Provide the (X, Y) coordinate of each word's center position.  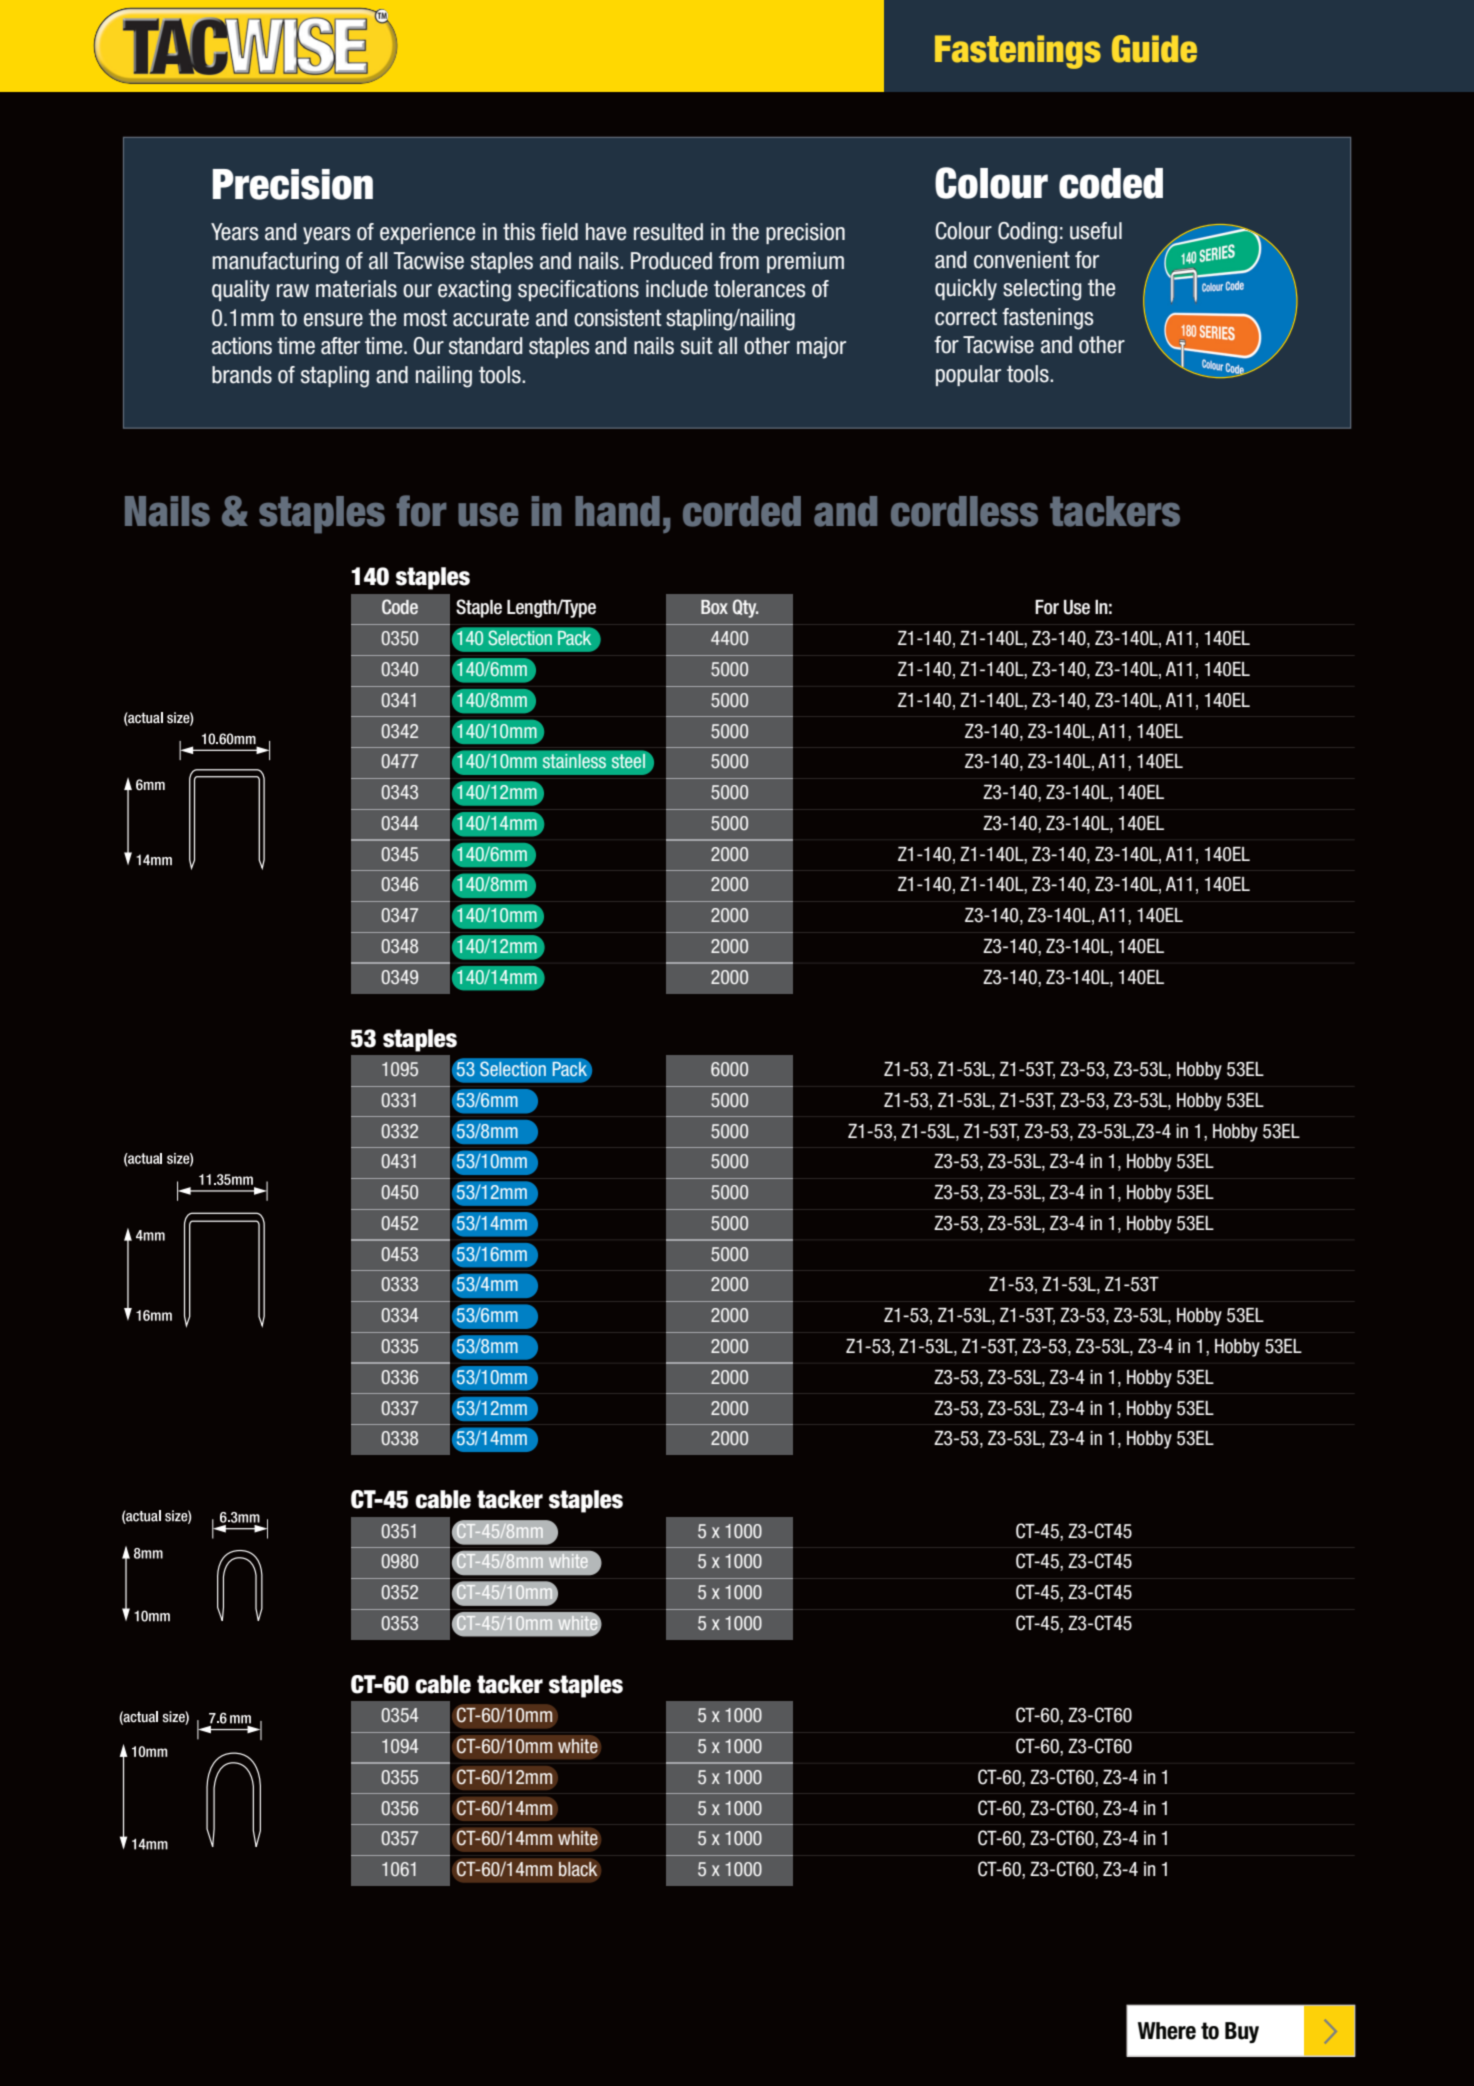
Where (1167, 2031)
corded (742, 511)
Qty (745, 608)
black (578, 1869)
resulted (668, 232)
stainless (574, 761)
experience (427, 233)
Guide (1154, 49)
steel (628, 761)
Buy (1242, 2032)
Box (714, 607)
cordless (964, 511)
